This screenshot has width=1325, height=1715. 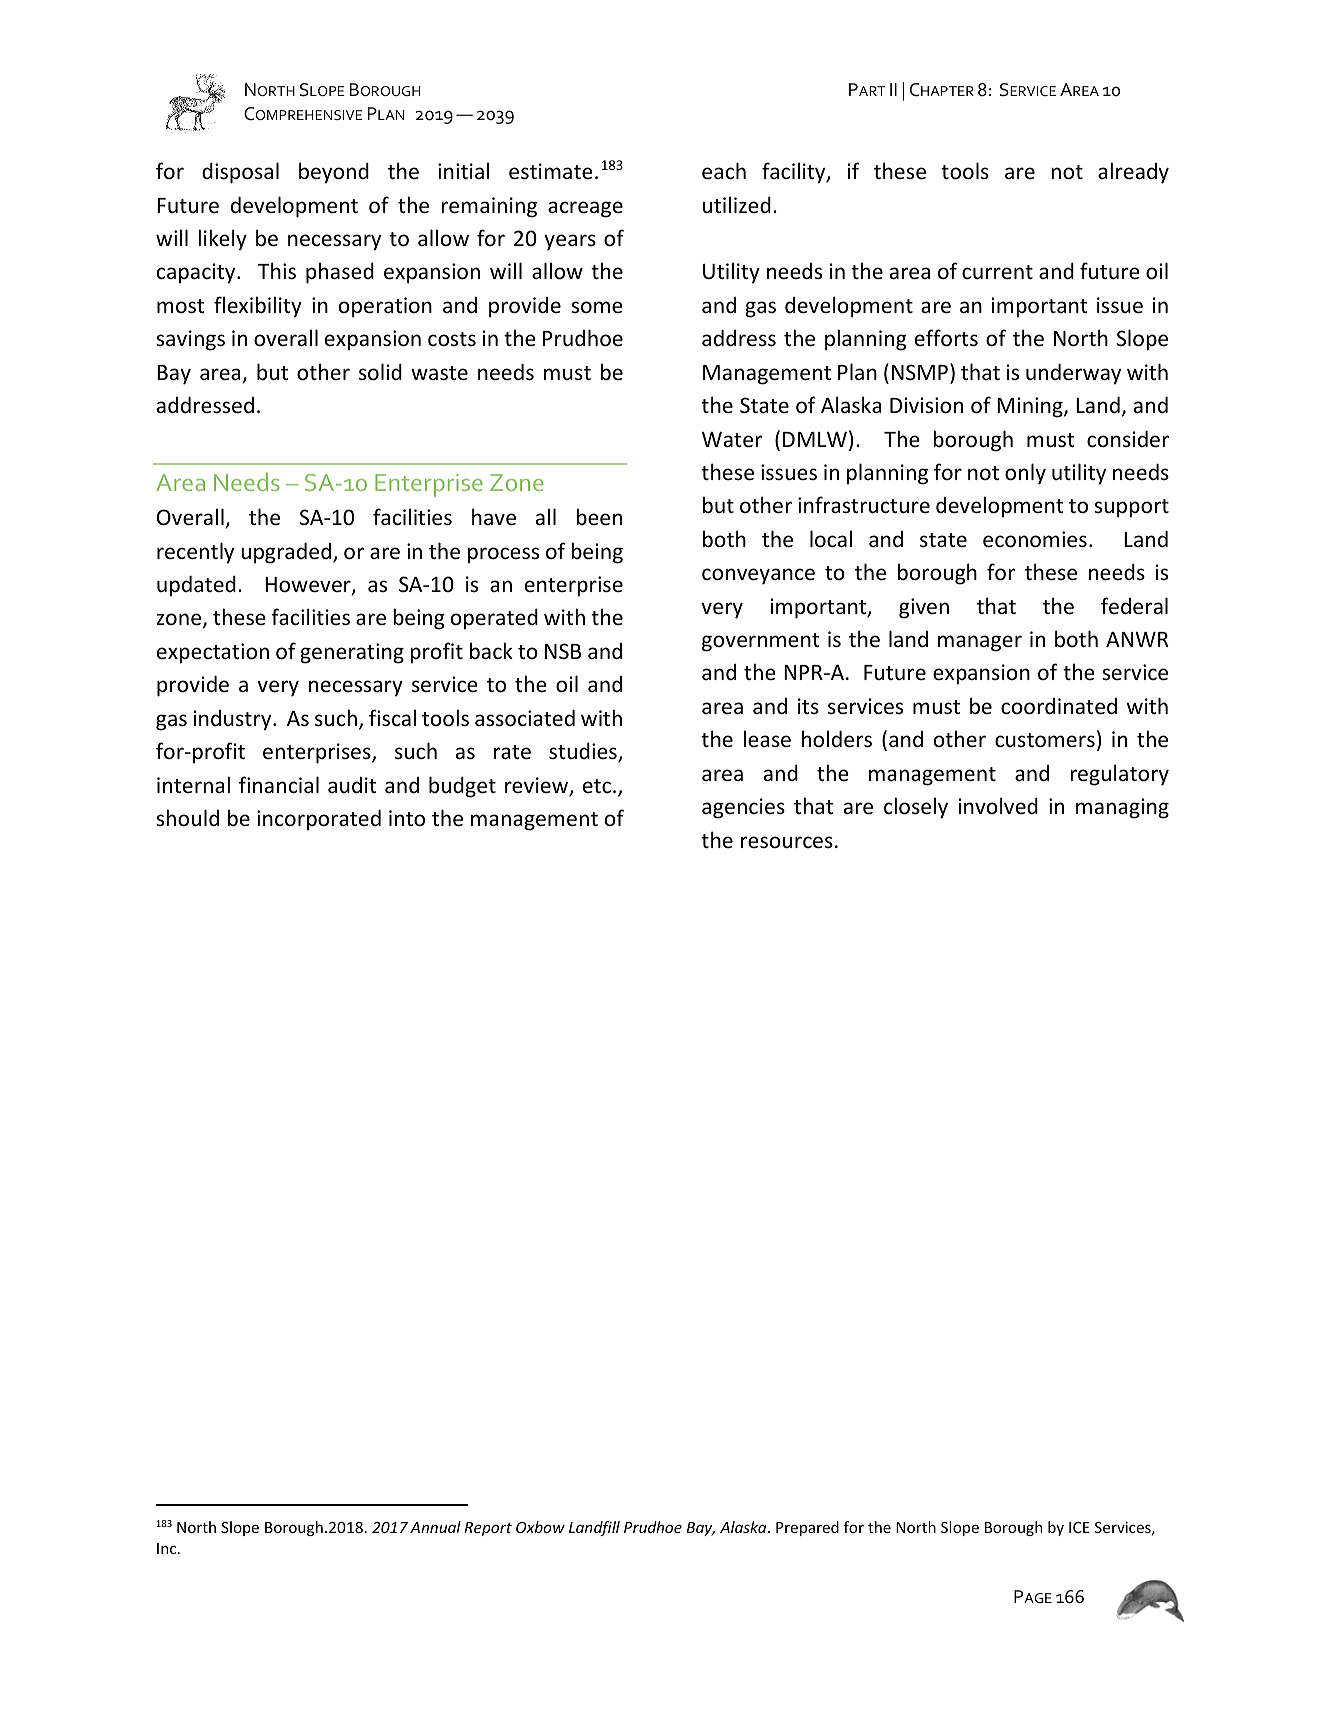 What do you see at coordinates (540, 1527) in the screenshot?
I see `Oxbow` at bounding box center [540, 1527].
